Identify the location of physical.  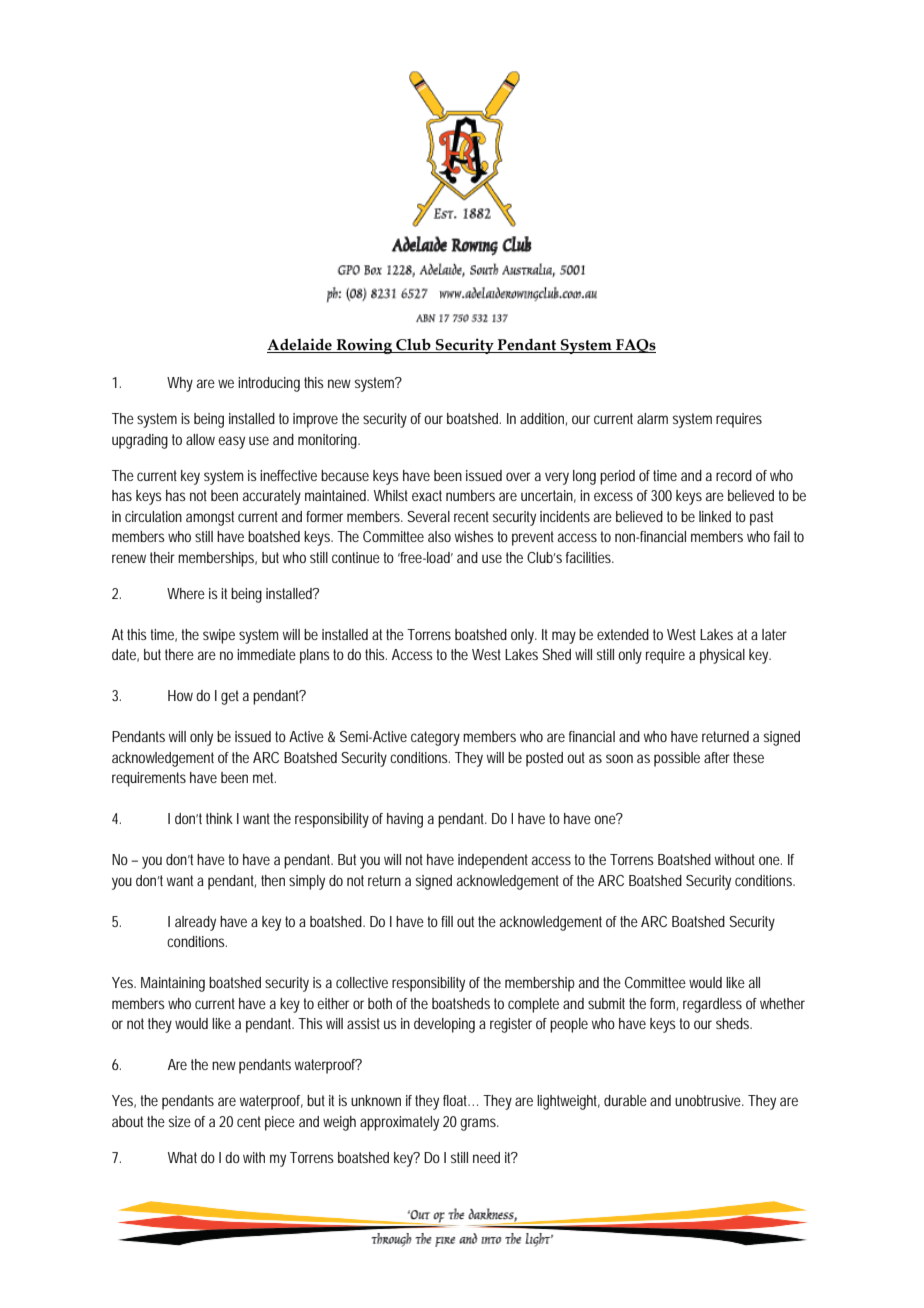
(722, 656).
